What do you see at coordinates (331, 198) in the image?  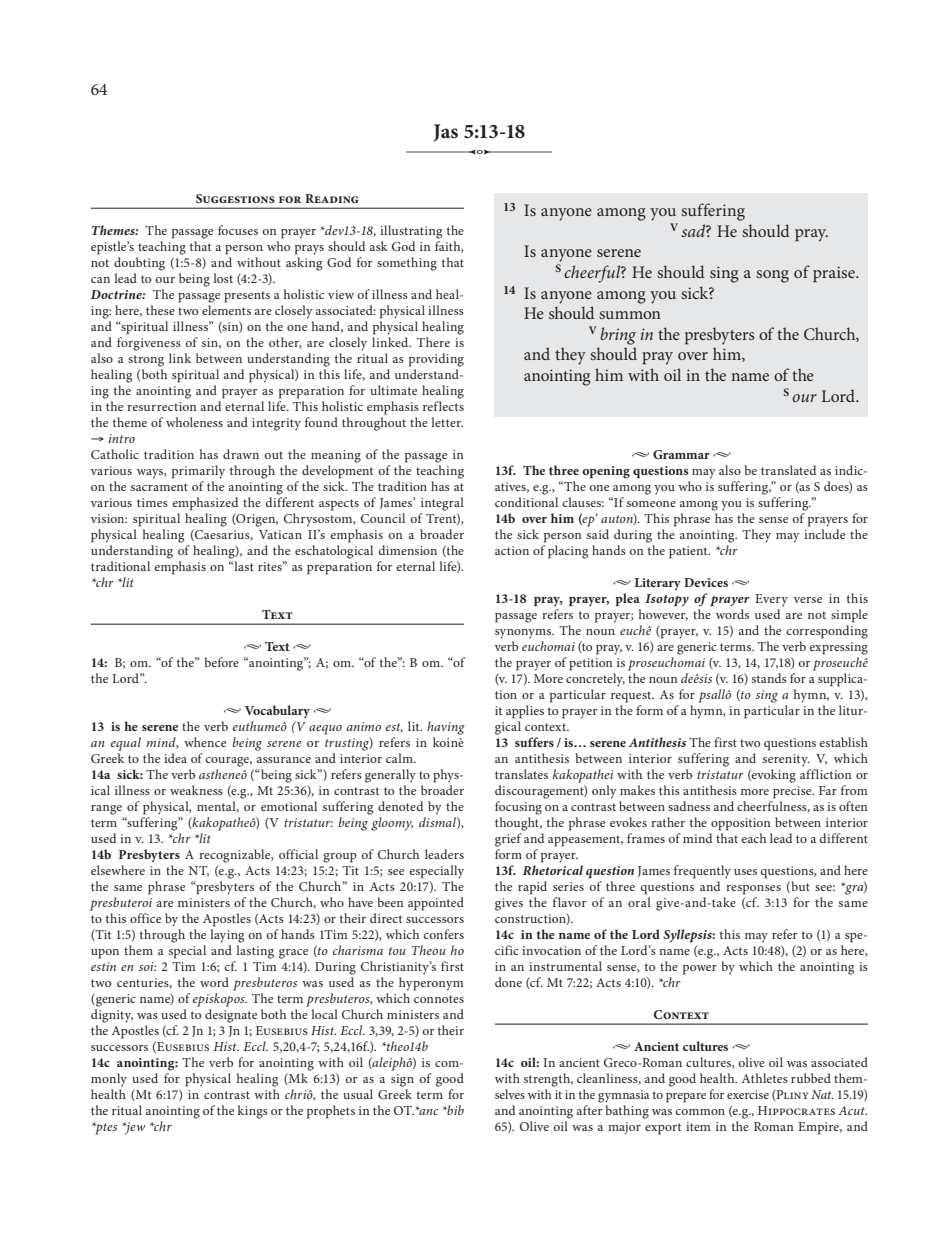 I see `Reading` at bounding box center [331, 198].
